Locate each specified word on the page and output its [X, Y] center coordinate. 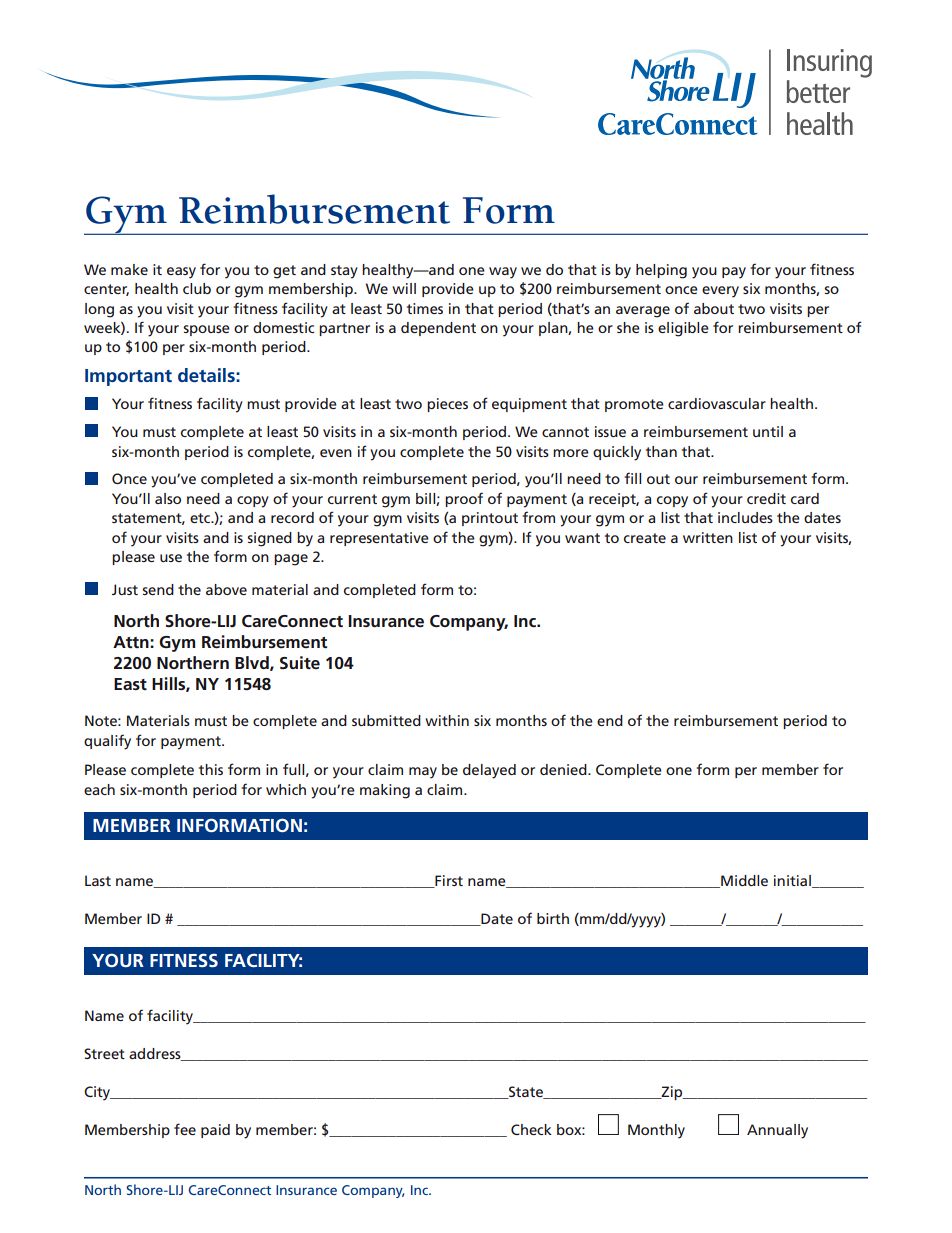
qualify [107, 742]
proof [464, 499]
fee [185, 1129]
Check [531, 1129]
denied [564, 769]
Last [98, 880]
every [720, 292]
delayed [489, 771]
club [197, 288]
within [447, 720]
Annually [777, 1131]
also [168, 498]
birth [553, 918]
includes [745, 517]
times [425, 308]
